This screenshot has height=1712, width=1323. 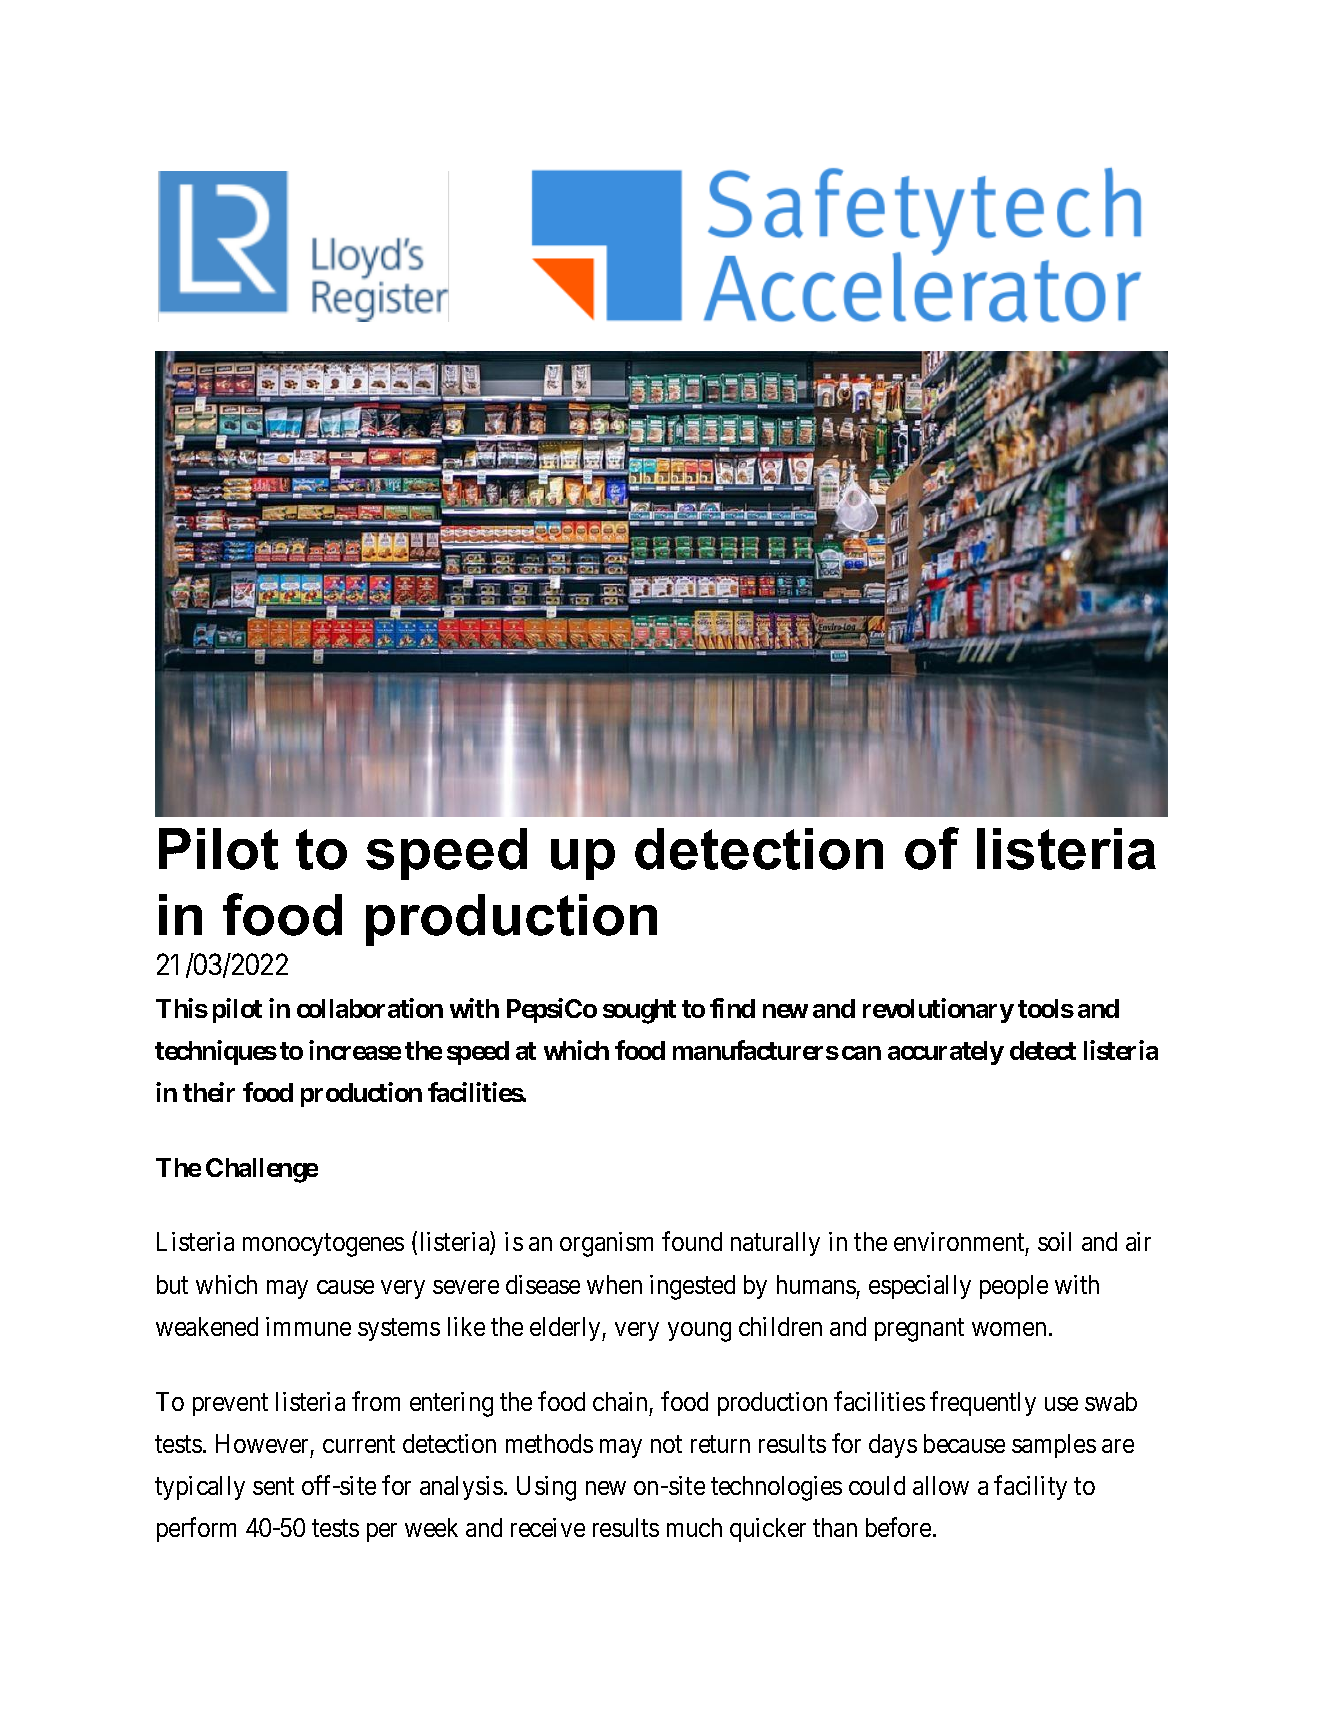 I want to click on Challenge, so click(x=262, y=1170).
